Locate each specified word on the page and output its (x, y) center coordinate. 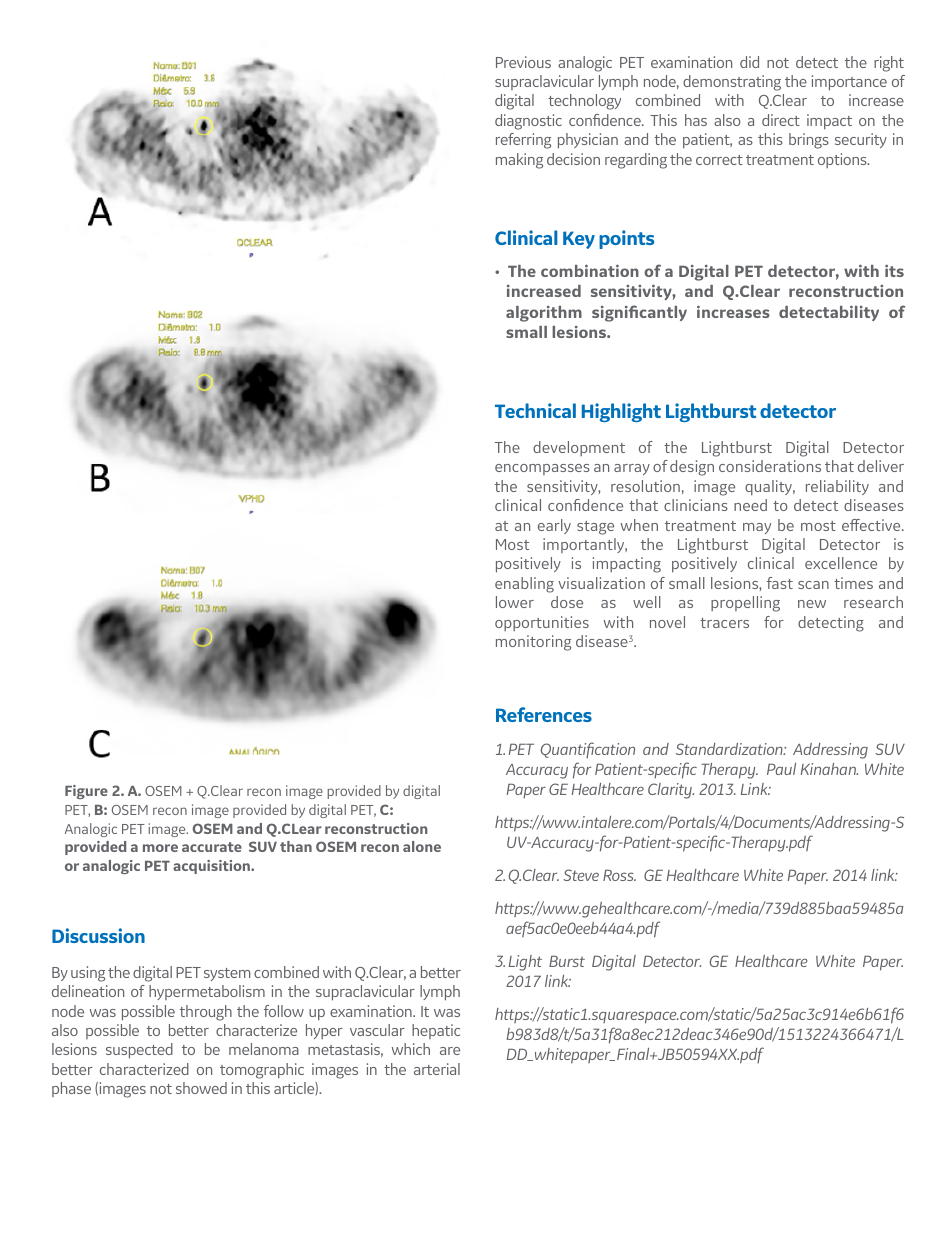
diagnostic (528, 122)
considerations (770, 466)
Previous (523, 62)
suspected (139, 1051)
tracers (724, 623)
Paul (781, 769)
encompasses (542, 469)
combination (590, 270)
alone (422, 846)
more (160, 848)
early (554, 526)
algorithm (544, 314)
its (894, 270)
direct (781, 120)
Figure (86, 792)
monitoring (533, 643)
